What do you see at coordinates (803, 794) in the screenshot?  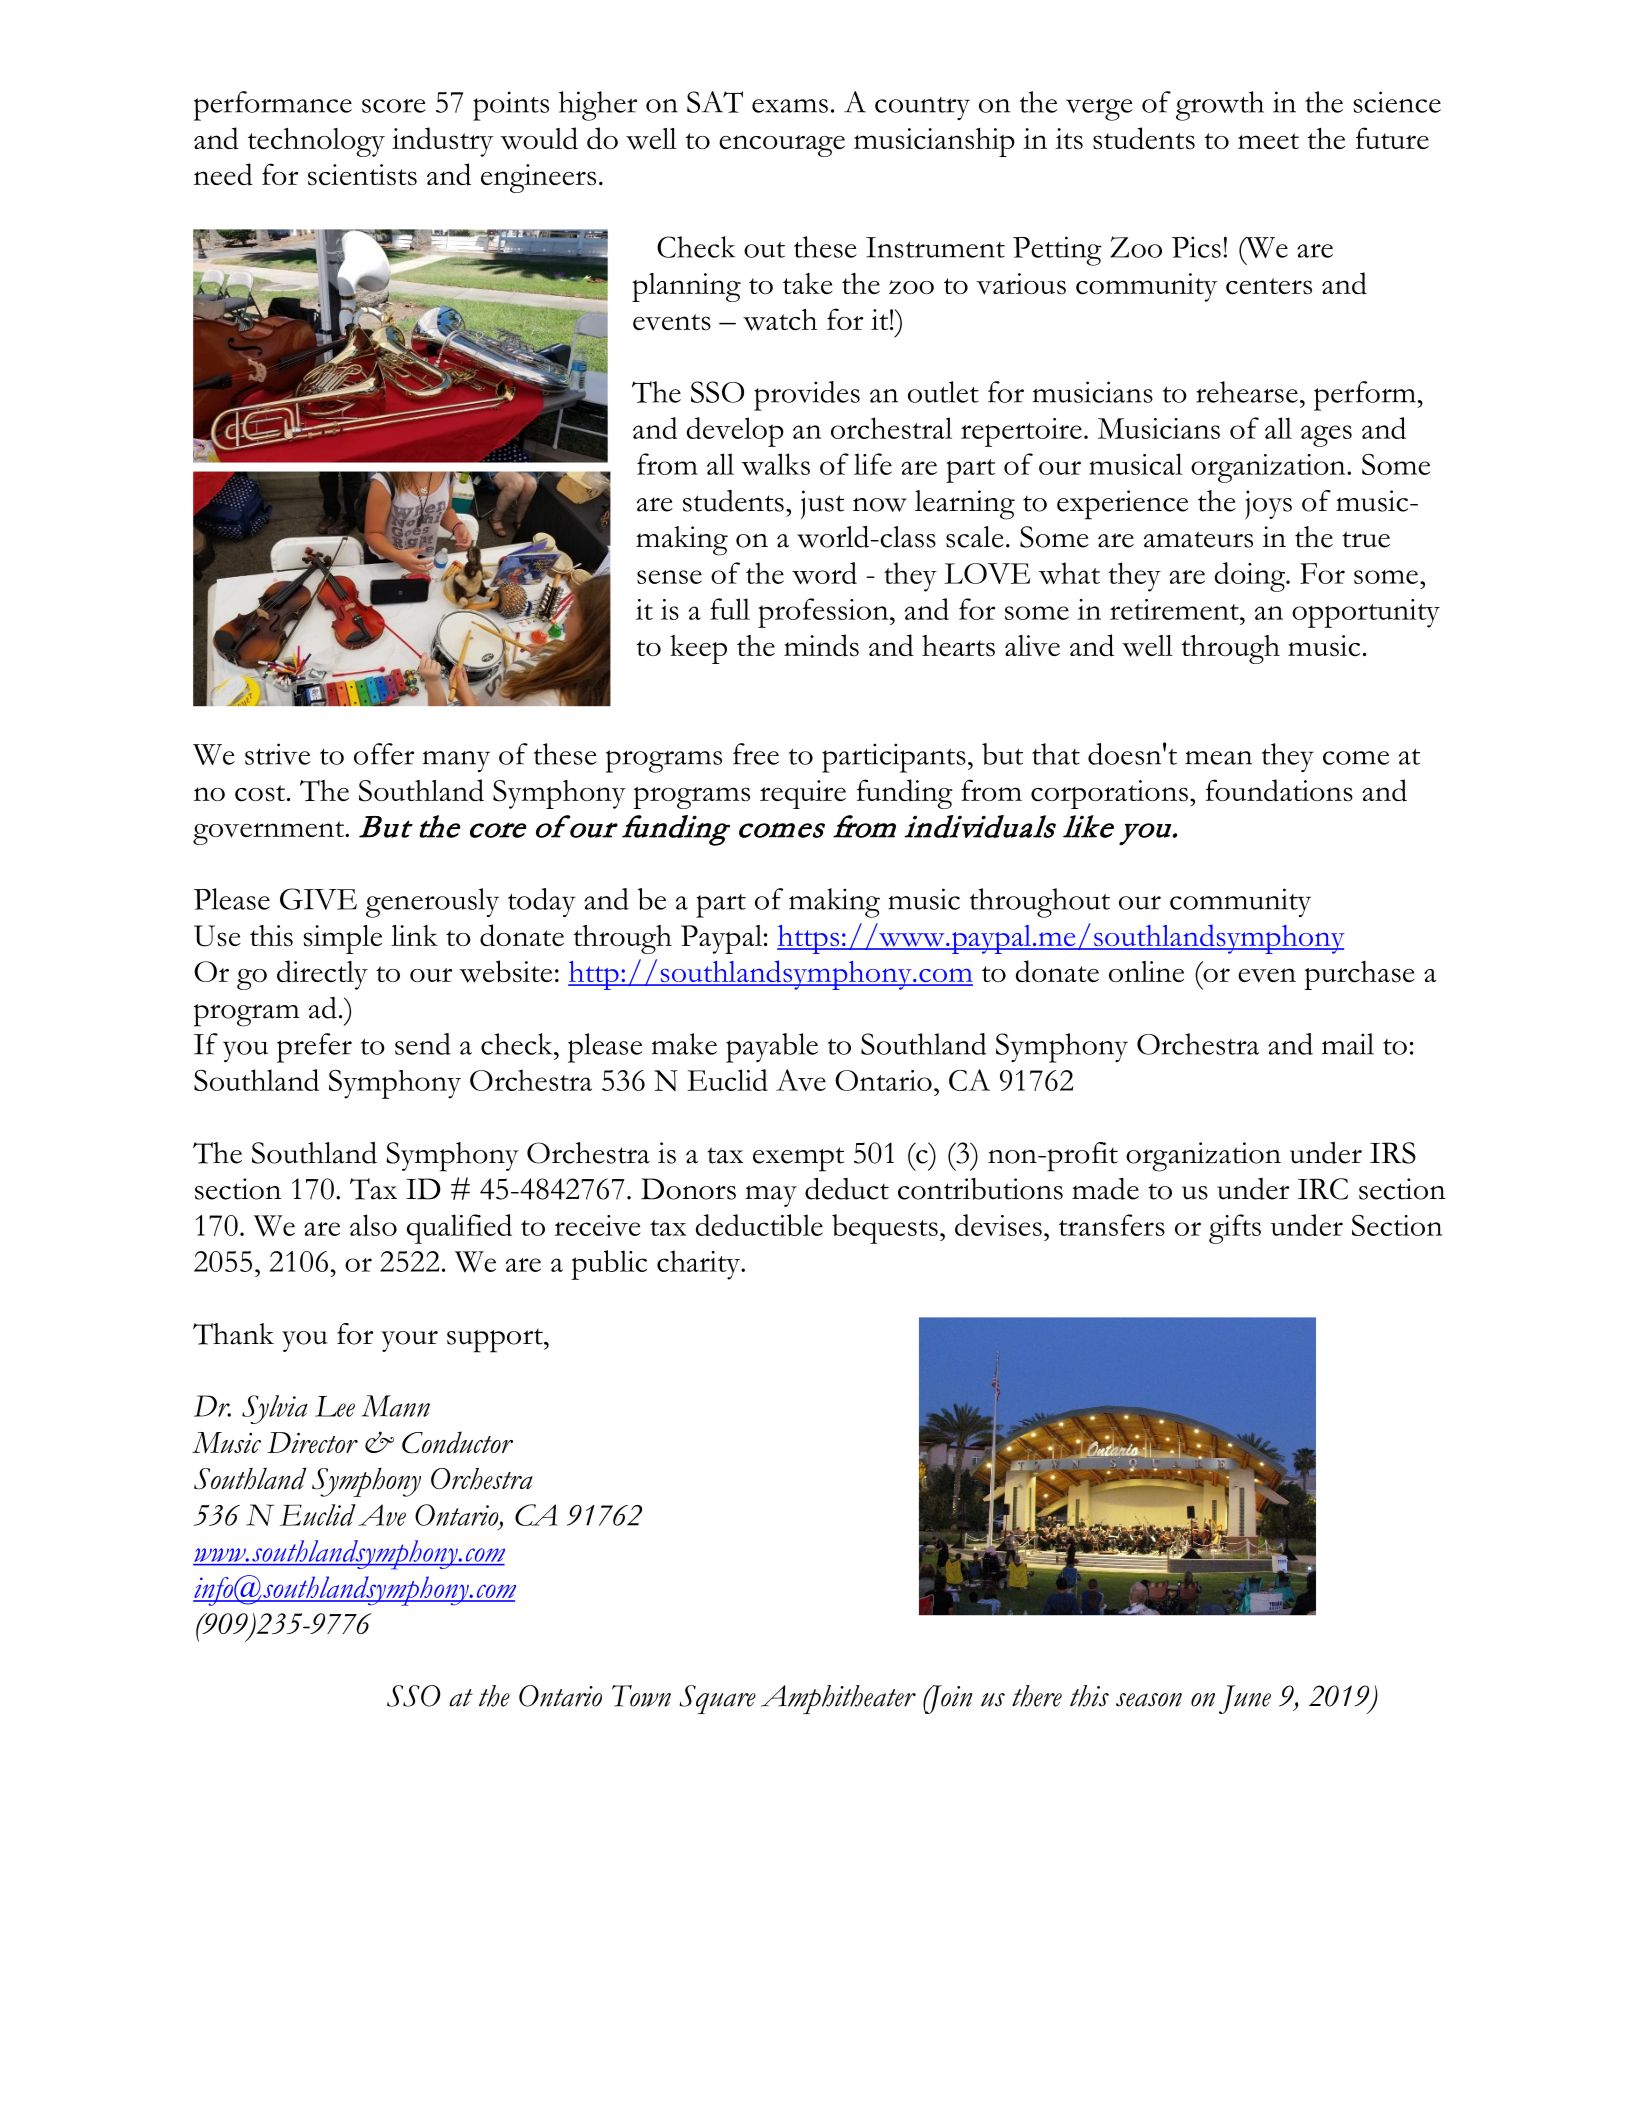 I see `require` at bounding box center [803, 794].
